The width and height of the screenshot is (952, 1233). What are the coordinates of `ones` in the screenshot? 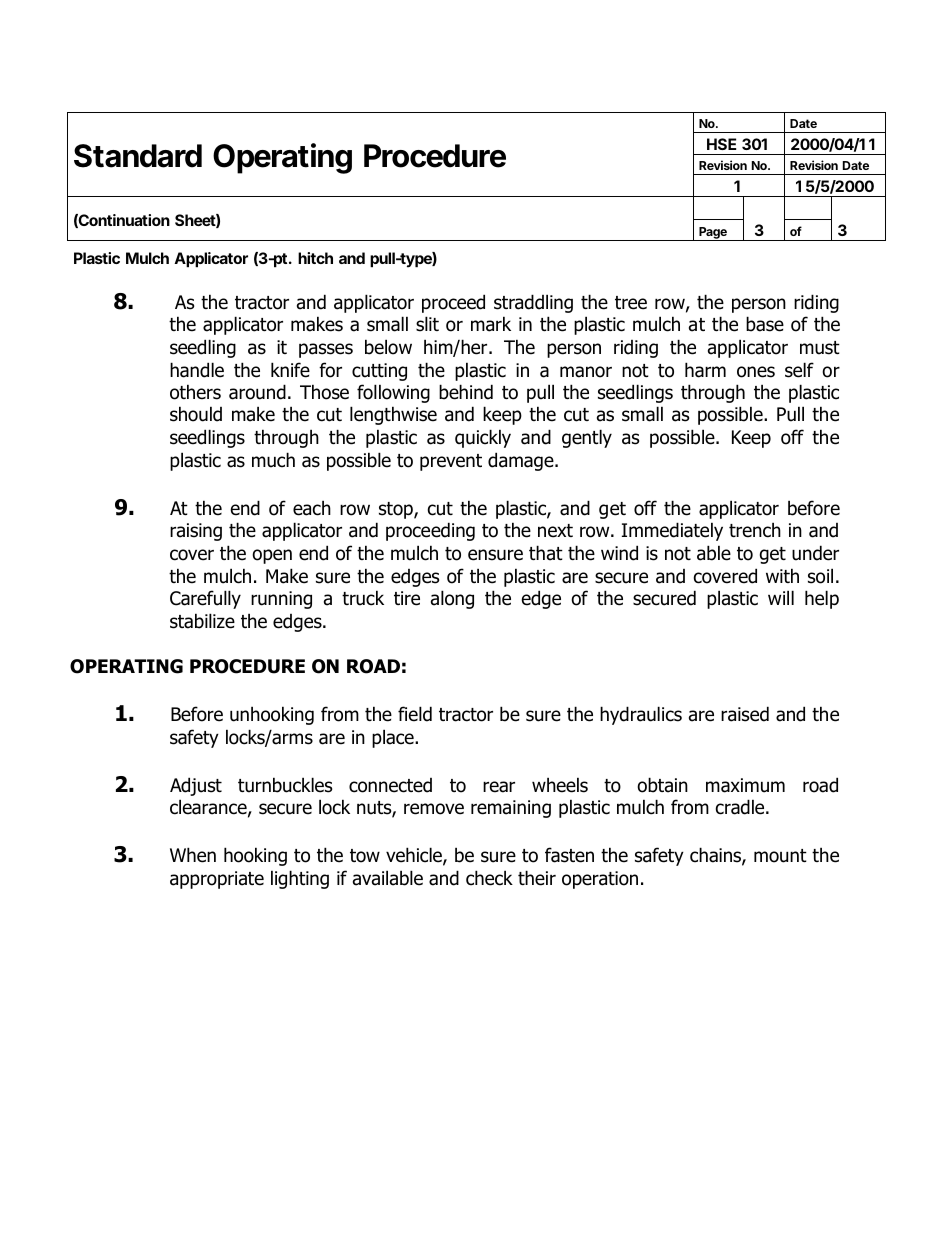 It's located at (756, 372).
